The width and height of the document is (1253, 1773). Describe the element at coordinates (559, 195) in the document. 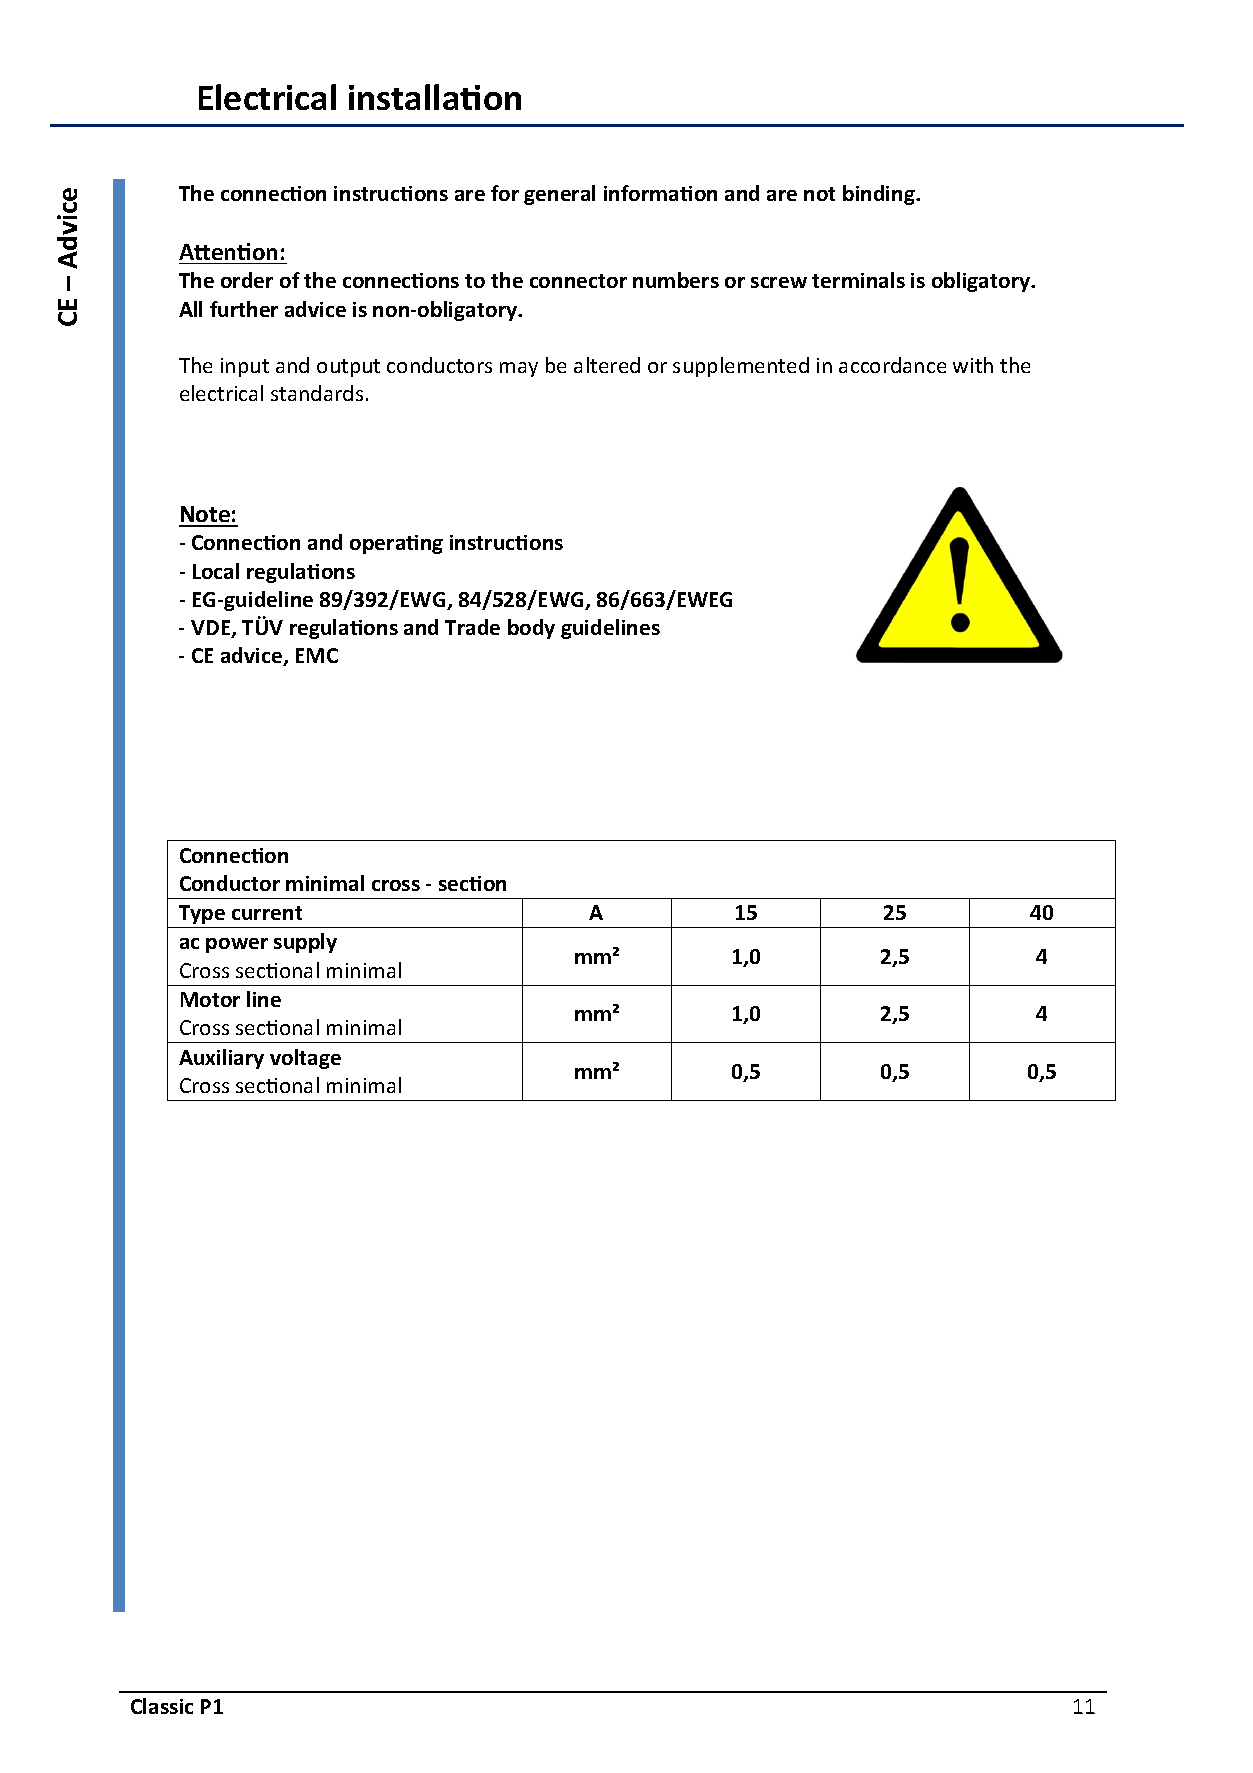

I see `general` at that location.
